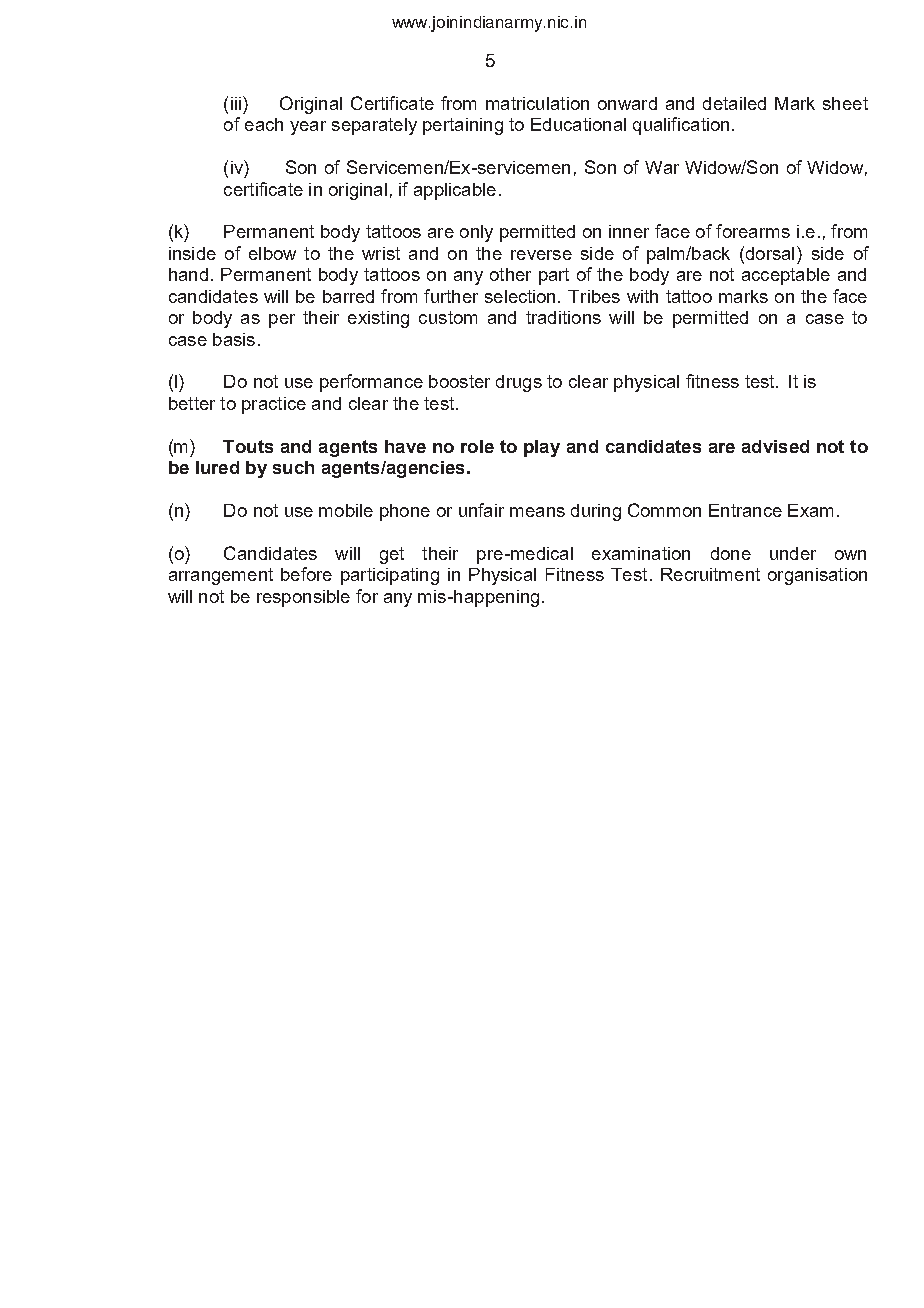  Describe the element at coordinates (381, 253) in the screenshot. I see `wrist` at that location.
